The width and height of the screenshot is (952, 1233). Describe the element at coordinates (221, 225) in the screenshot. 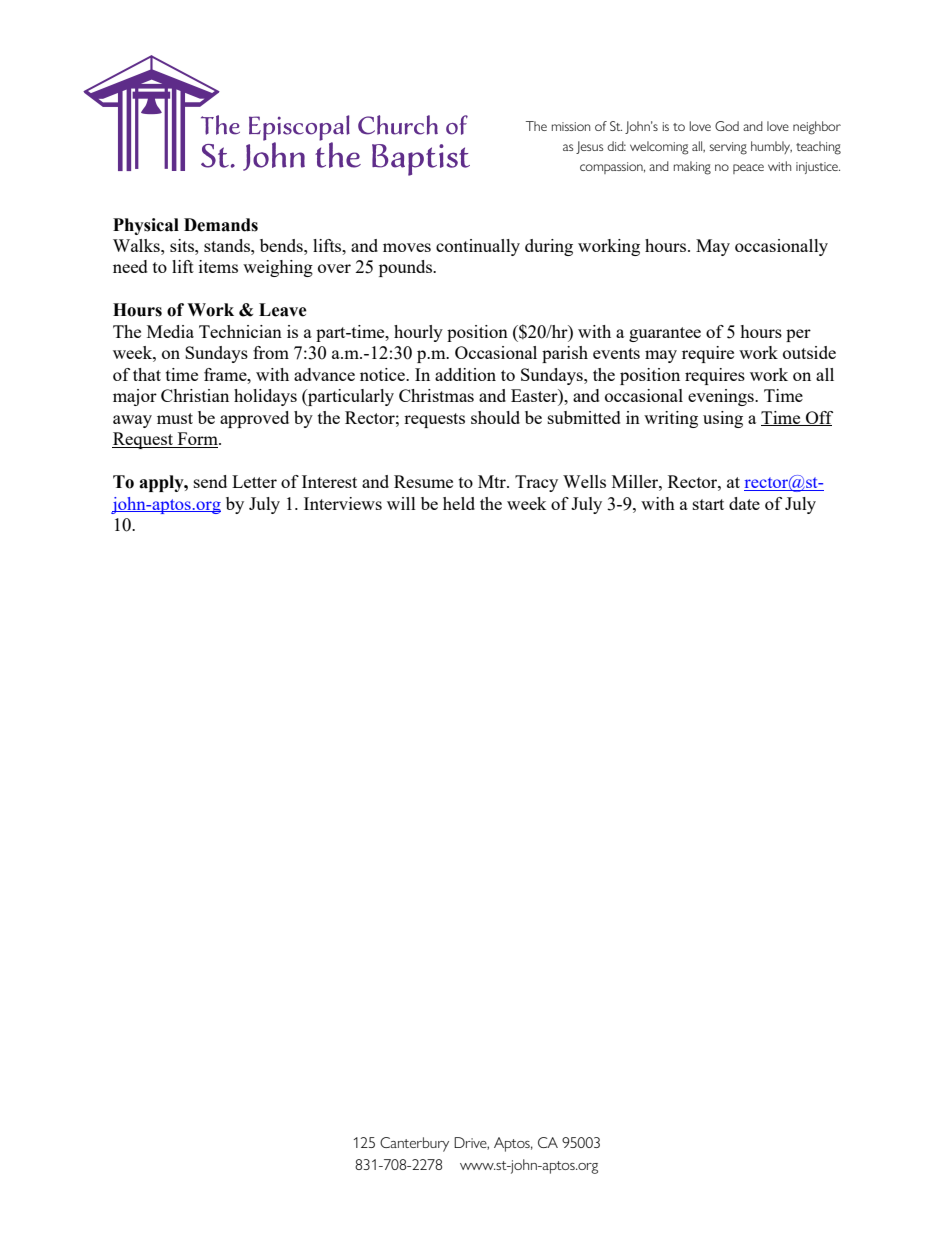

I see `Demands` at that location.
